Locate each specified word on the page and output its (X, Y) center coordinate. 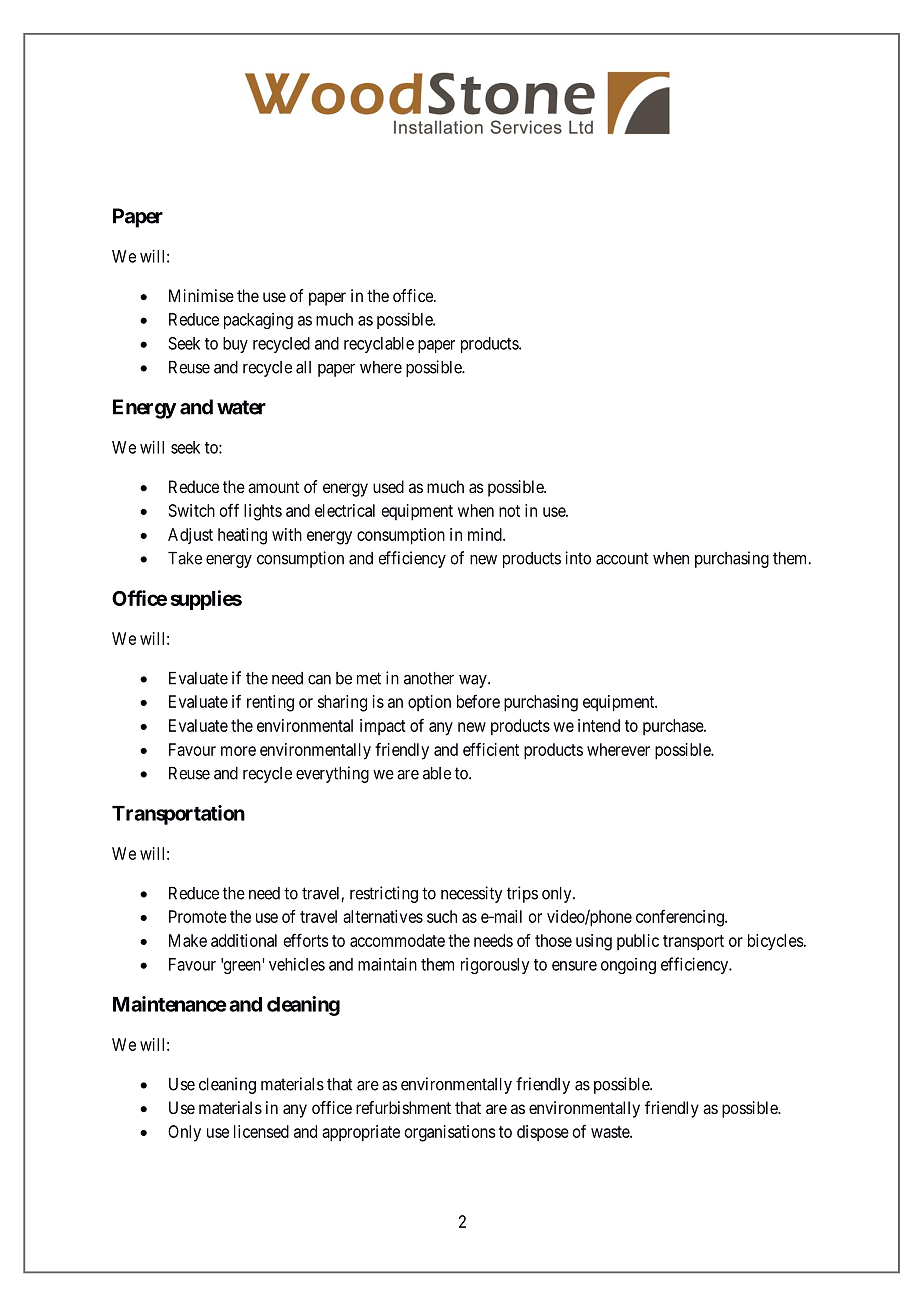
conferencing (681, 918)
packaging (258, 321)
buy (235, 345)
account (622, 558)
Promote (198, 916)
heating (242, 536)
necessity (471, 894)
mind (486, 534)
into (578, 558)
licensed (261, 1131)
